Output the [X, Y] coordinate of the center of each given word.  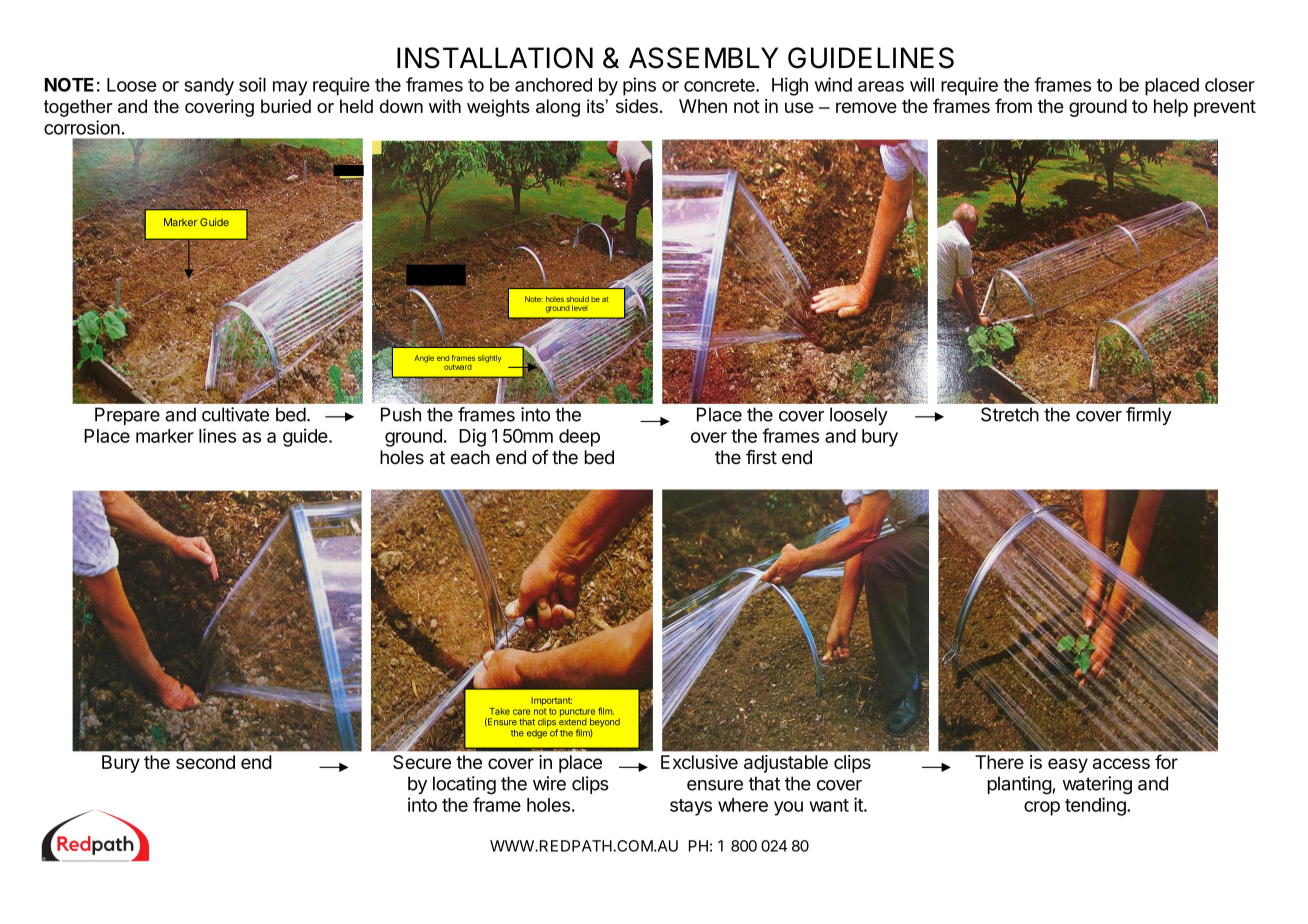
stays [691, 807]
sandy [209, 87]
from [1013, 105]
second [205, 762]
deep [579, 438]
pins [639, 86]
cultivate [235, 414]
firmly [1149, 416]
